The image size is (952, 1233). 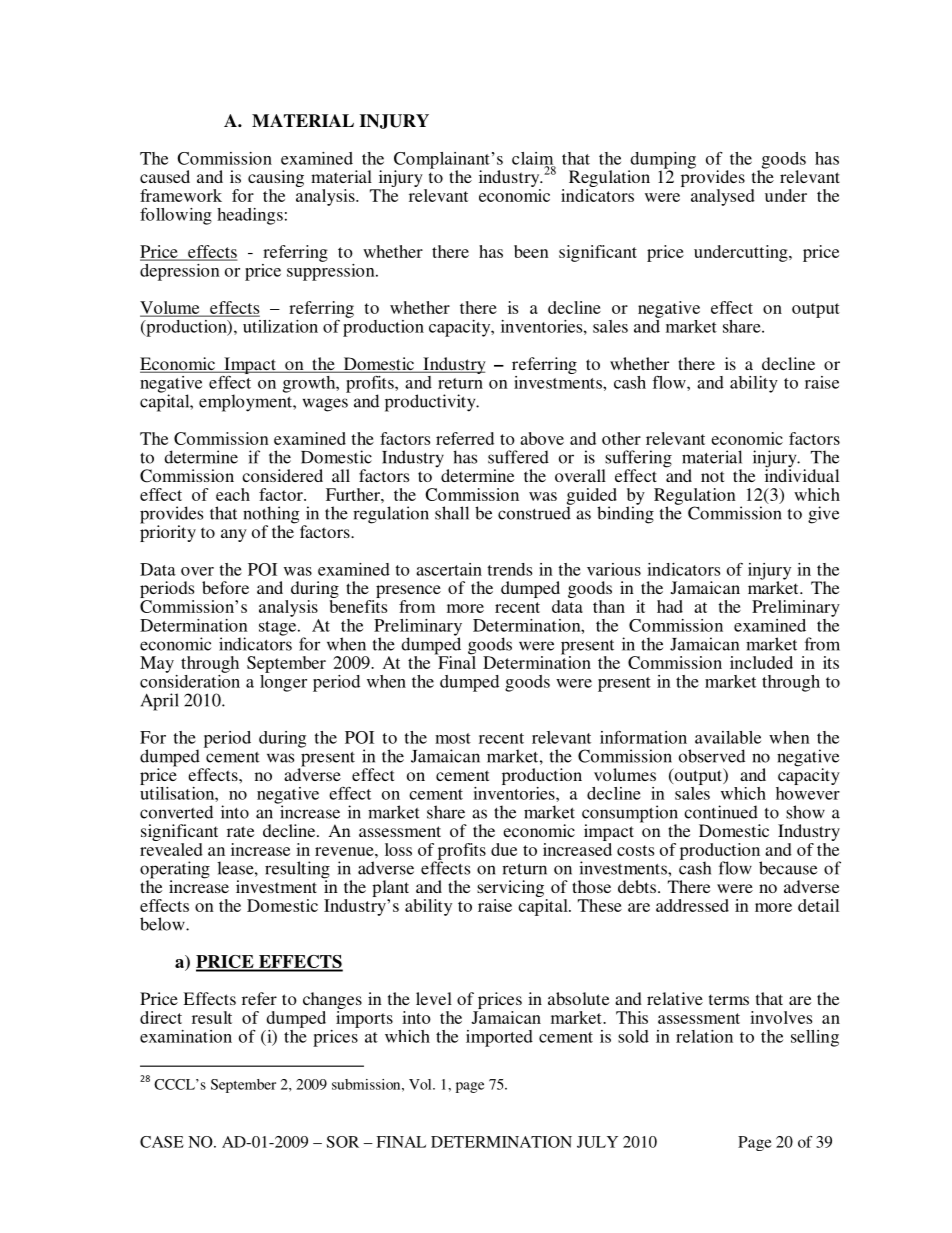 What do you see at coordinates (452, 513) in the screenshot?
I see `shall` at bounding box center [452, 513].
